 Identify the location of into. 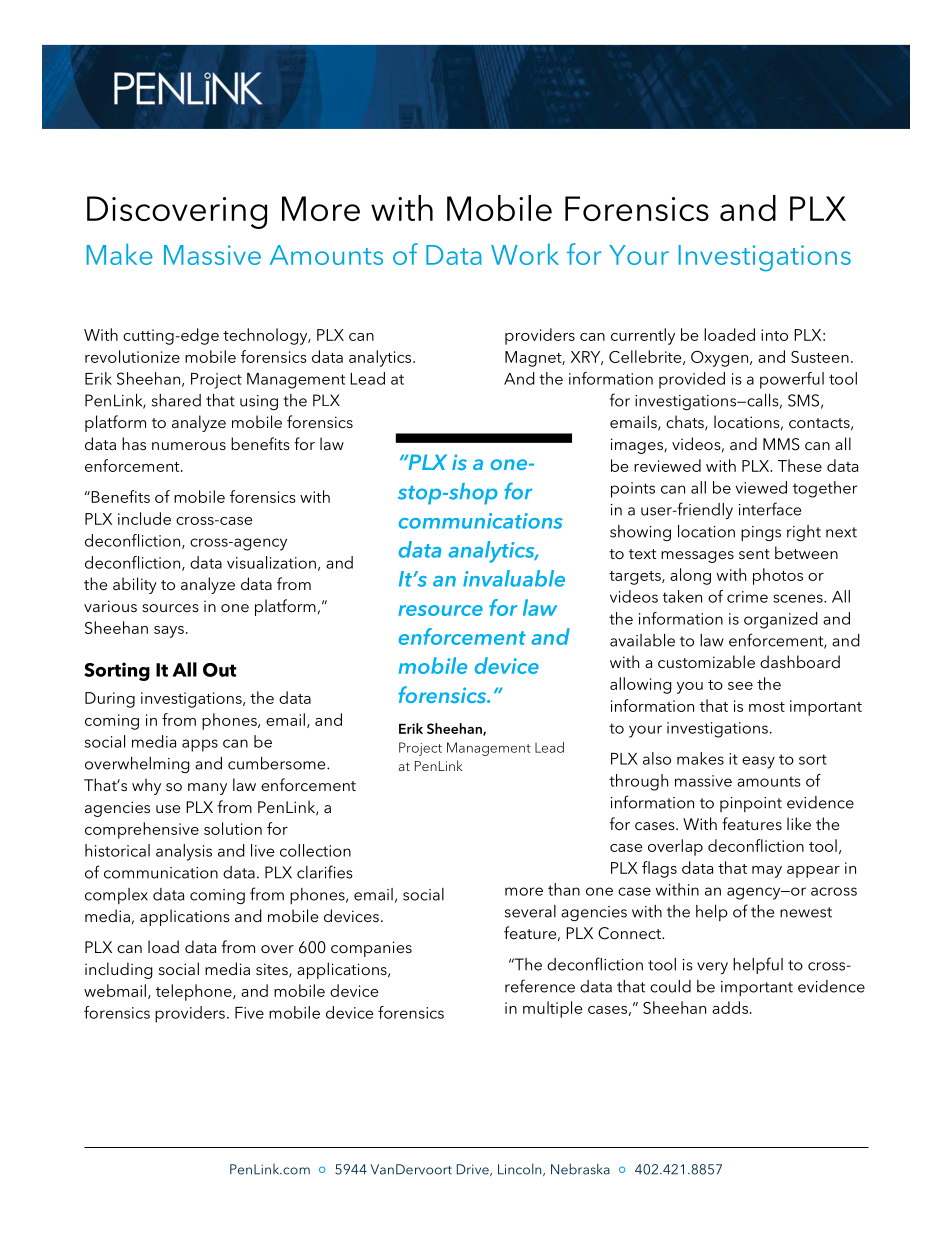
(774, 335).
